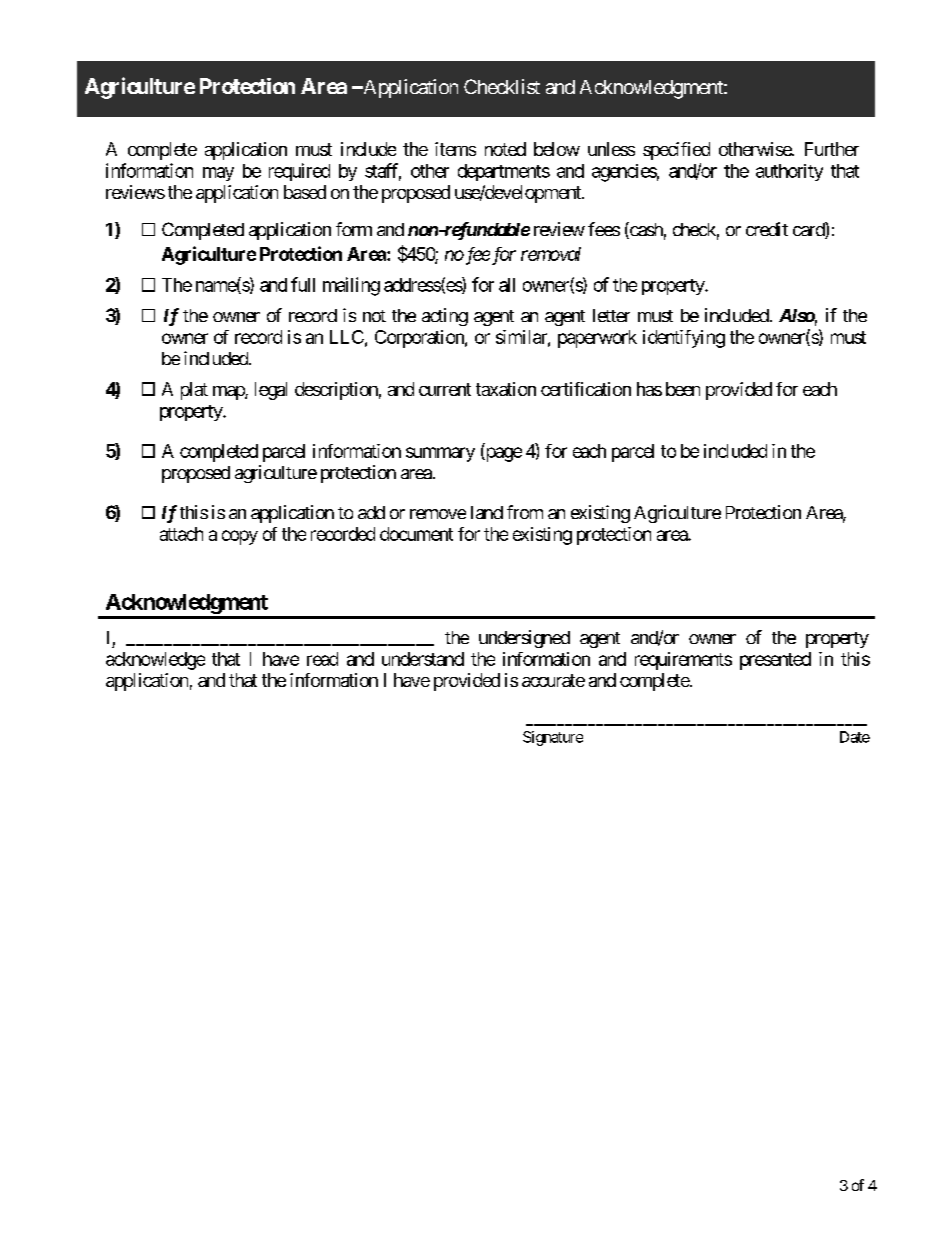 The height and width of the screenshot is (1233, 952). Describe the element at coordinates (155, 661) in the screenshot. I see `acknowledge` at that location.
